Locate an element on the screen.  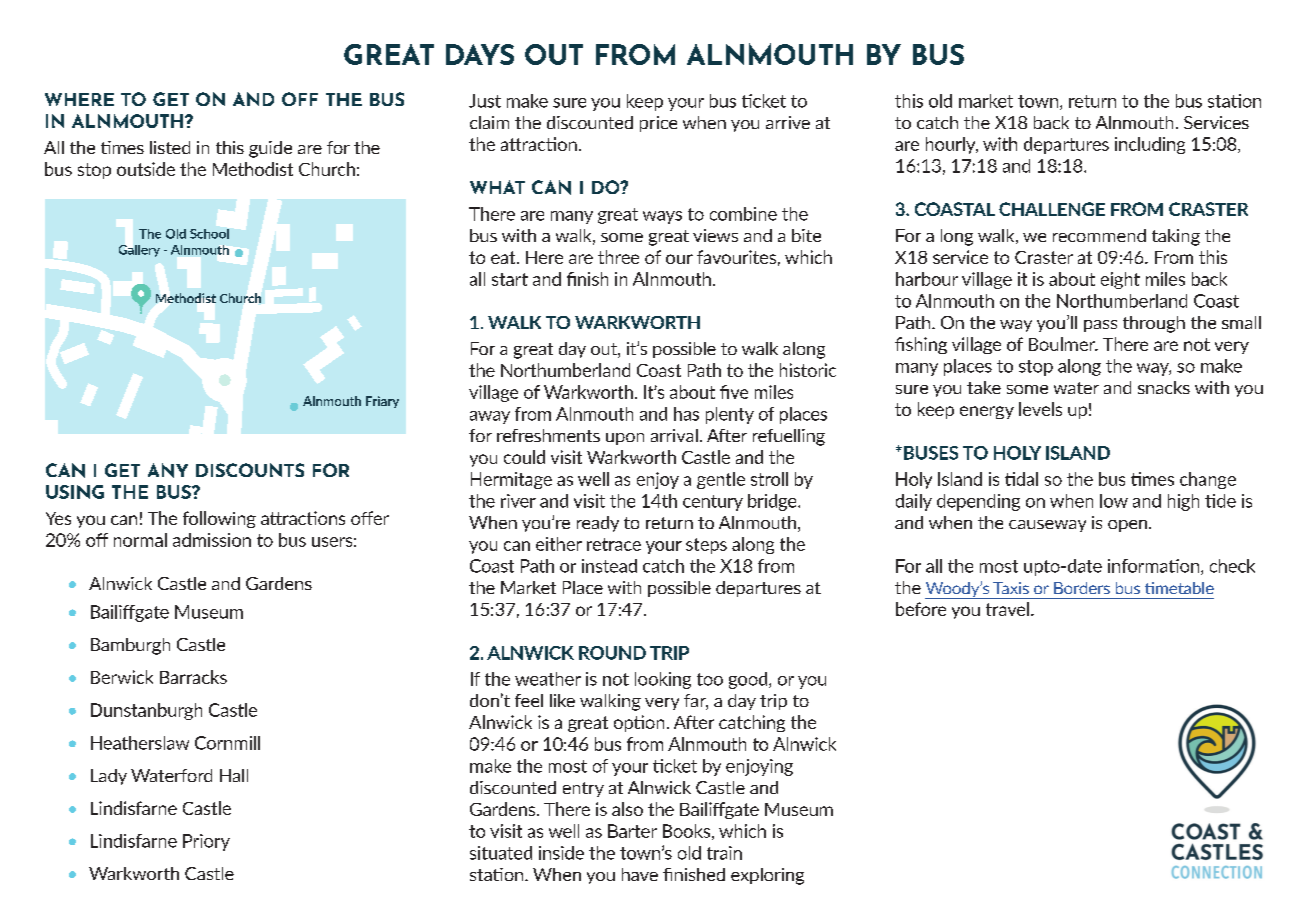
Priory is located at coordinates (206, 842).
